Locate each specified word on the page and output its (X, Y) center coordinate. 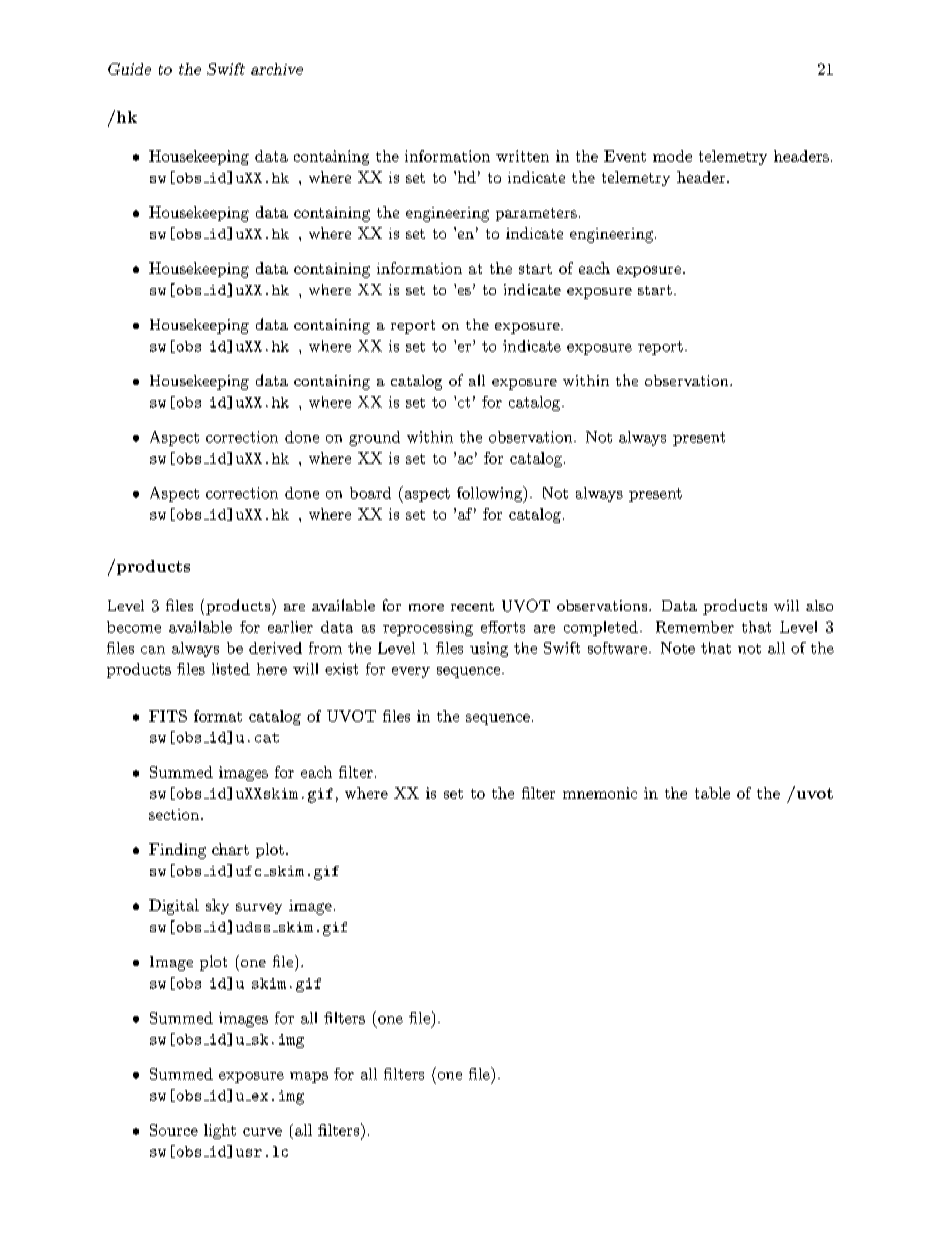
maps (309, 1077)
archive (277, 69)
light (220, 1131)
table (712, 793)
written (522, 156)
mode (672, 156)
